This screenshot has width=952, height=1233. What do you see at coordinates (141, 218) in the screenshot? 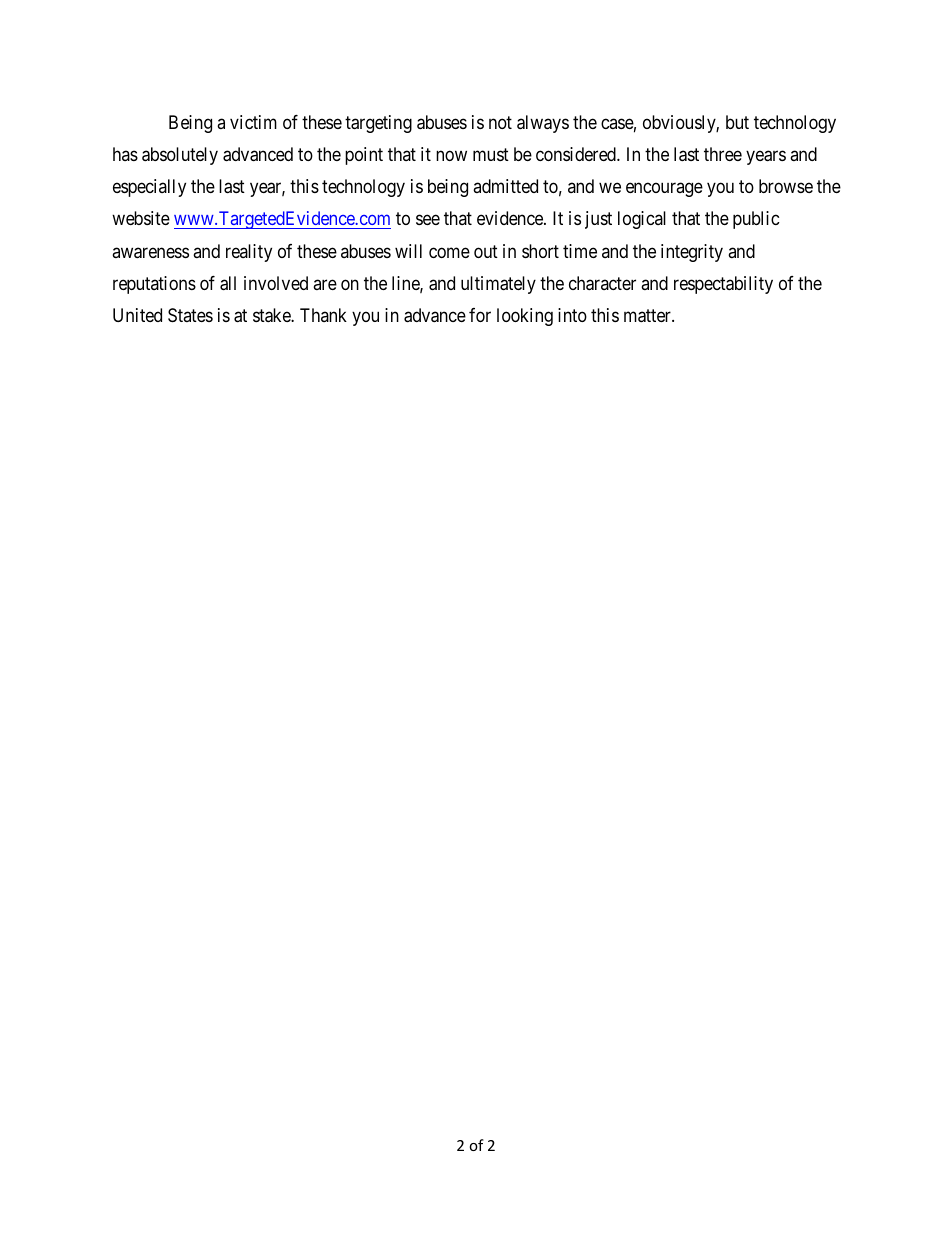
I see `website` at bounding box center [141, 218].
